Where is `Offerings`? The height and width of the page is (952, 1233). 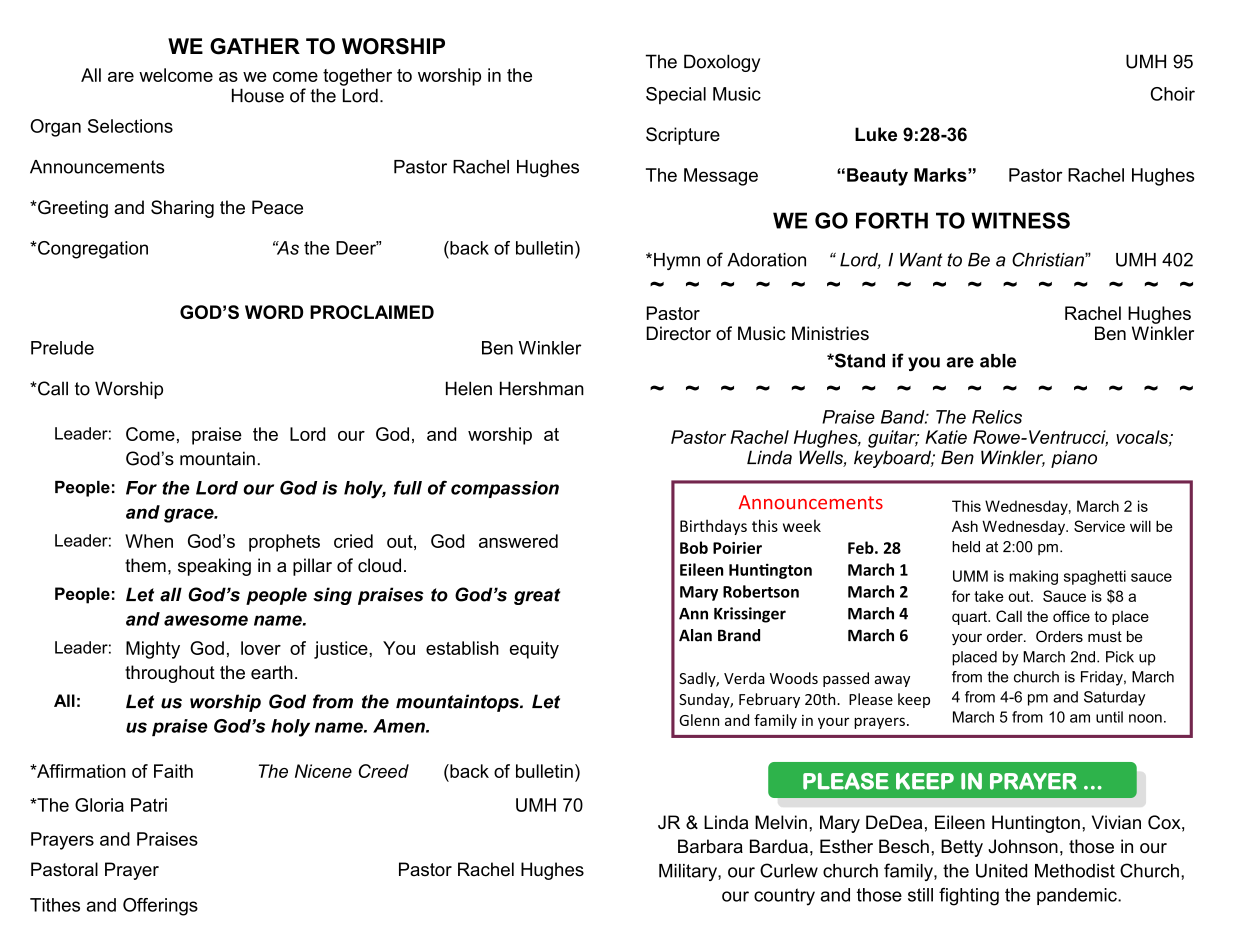
Offerings is located at coordinates (160, 907).
